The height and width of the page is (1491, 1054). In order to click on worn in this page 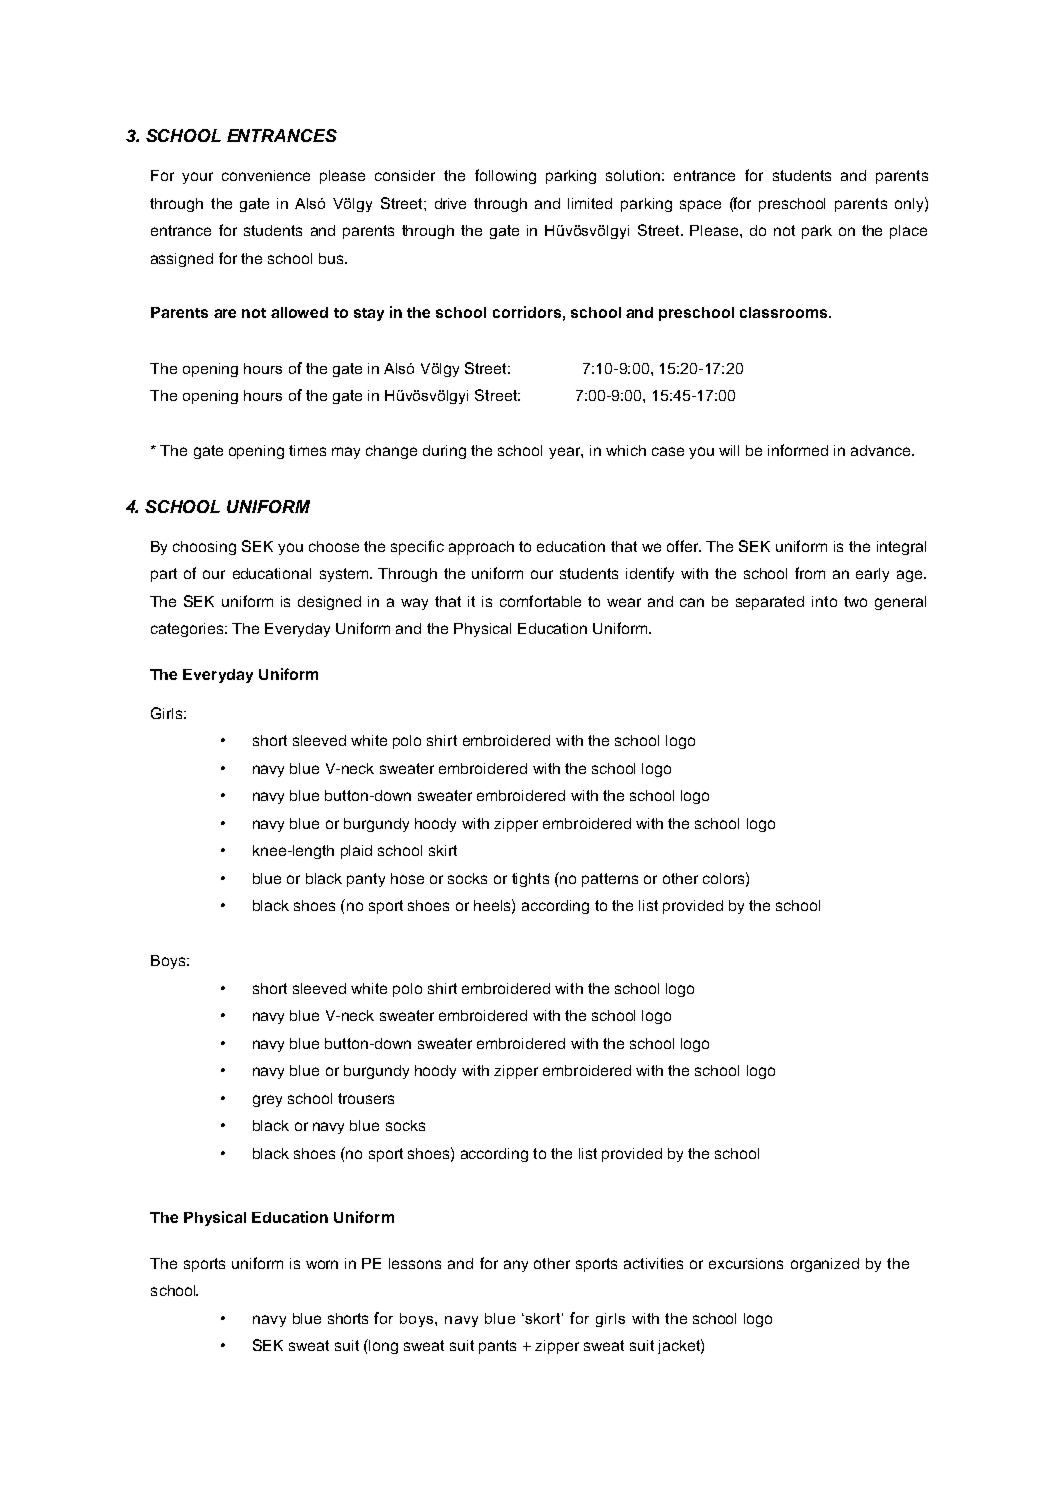, I will do `click(322, 1264)`.
